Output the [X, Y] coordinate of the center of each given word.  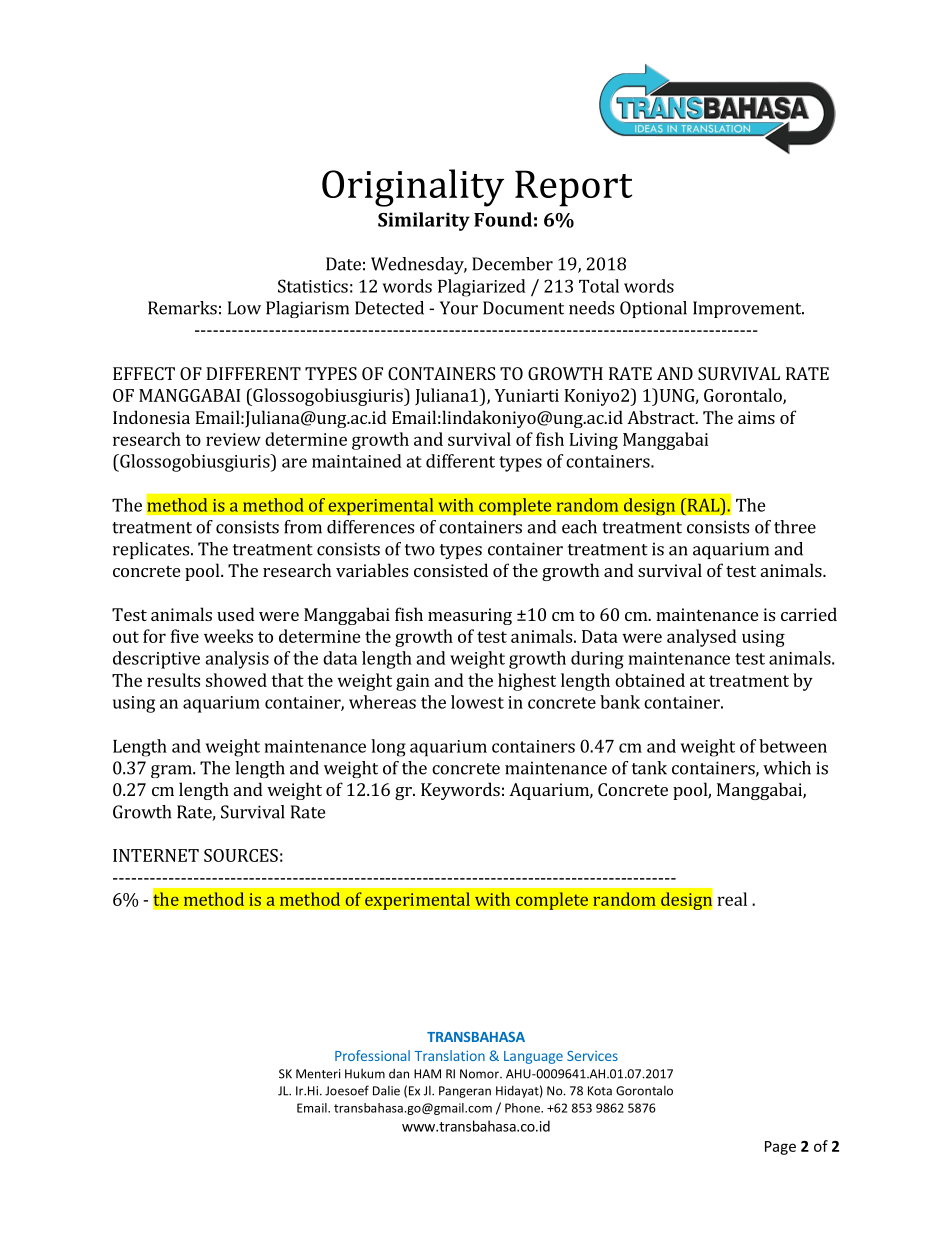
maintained [357, 461]
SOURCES [241, 855]
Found [503, 219]
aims [756, 417]
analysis [237, 660]
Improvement [748, 309]
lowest [477, 702]
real [732, 899]
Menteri [318, 1074]
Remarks [182, 308]
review [233, 439]
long [388, 748]
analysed [702, 638]
